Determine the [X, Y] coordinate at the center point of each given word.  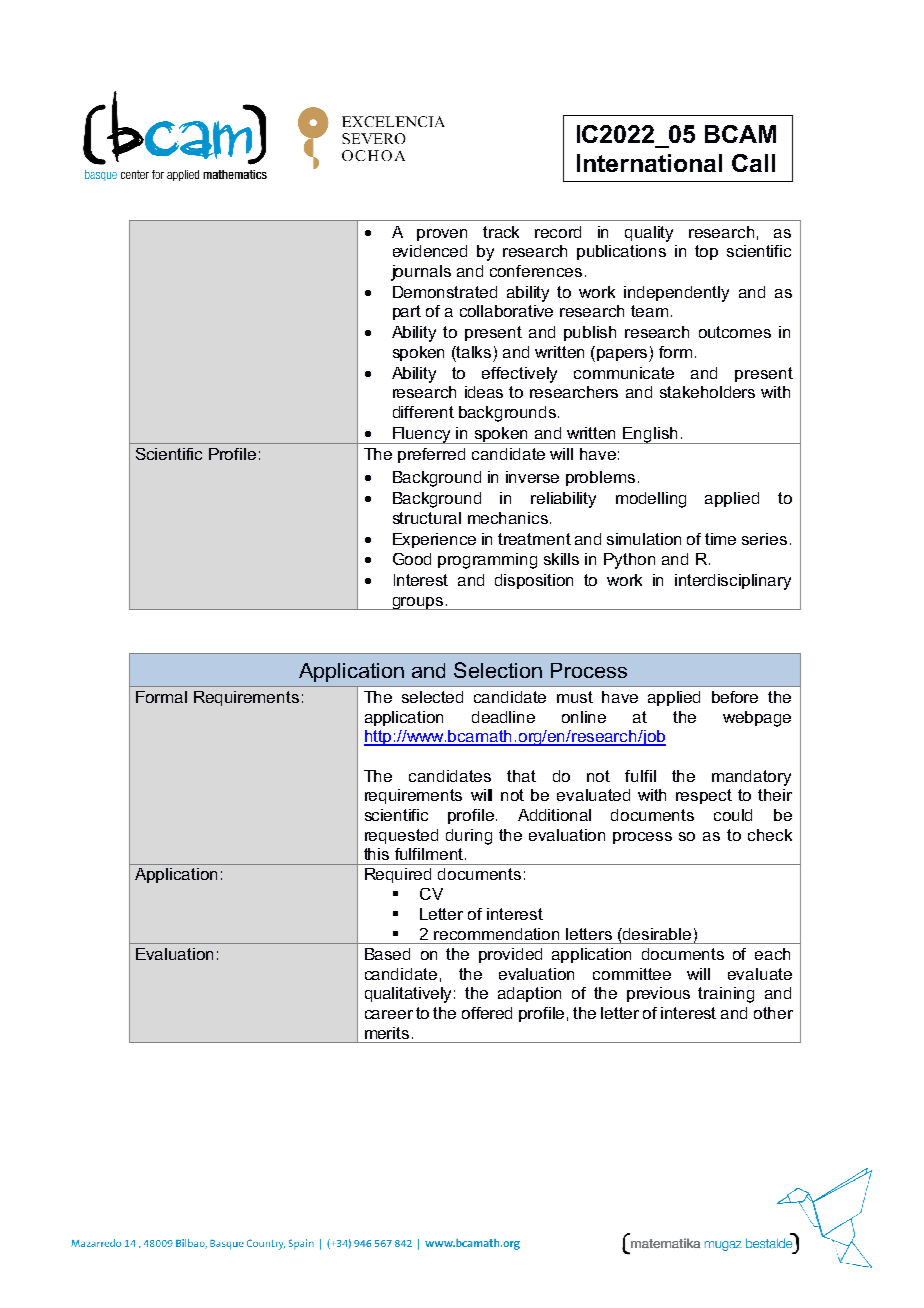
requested [401, 836]
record [558, 232]
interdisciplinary [733, 582]
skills [561, 559]
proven [442, 235]
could [733, 815]
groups [418, 603]
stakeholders [707, 392]
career [389, 1014]
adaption [529, 994]
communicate [624, 373]
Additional [554, 815]
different [423, 412]
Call [753, 163]
